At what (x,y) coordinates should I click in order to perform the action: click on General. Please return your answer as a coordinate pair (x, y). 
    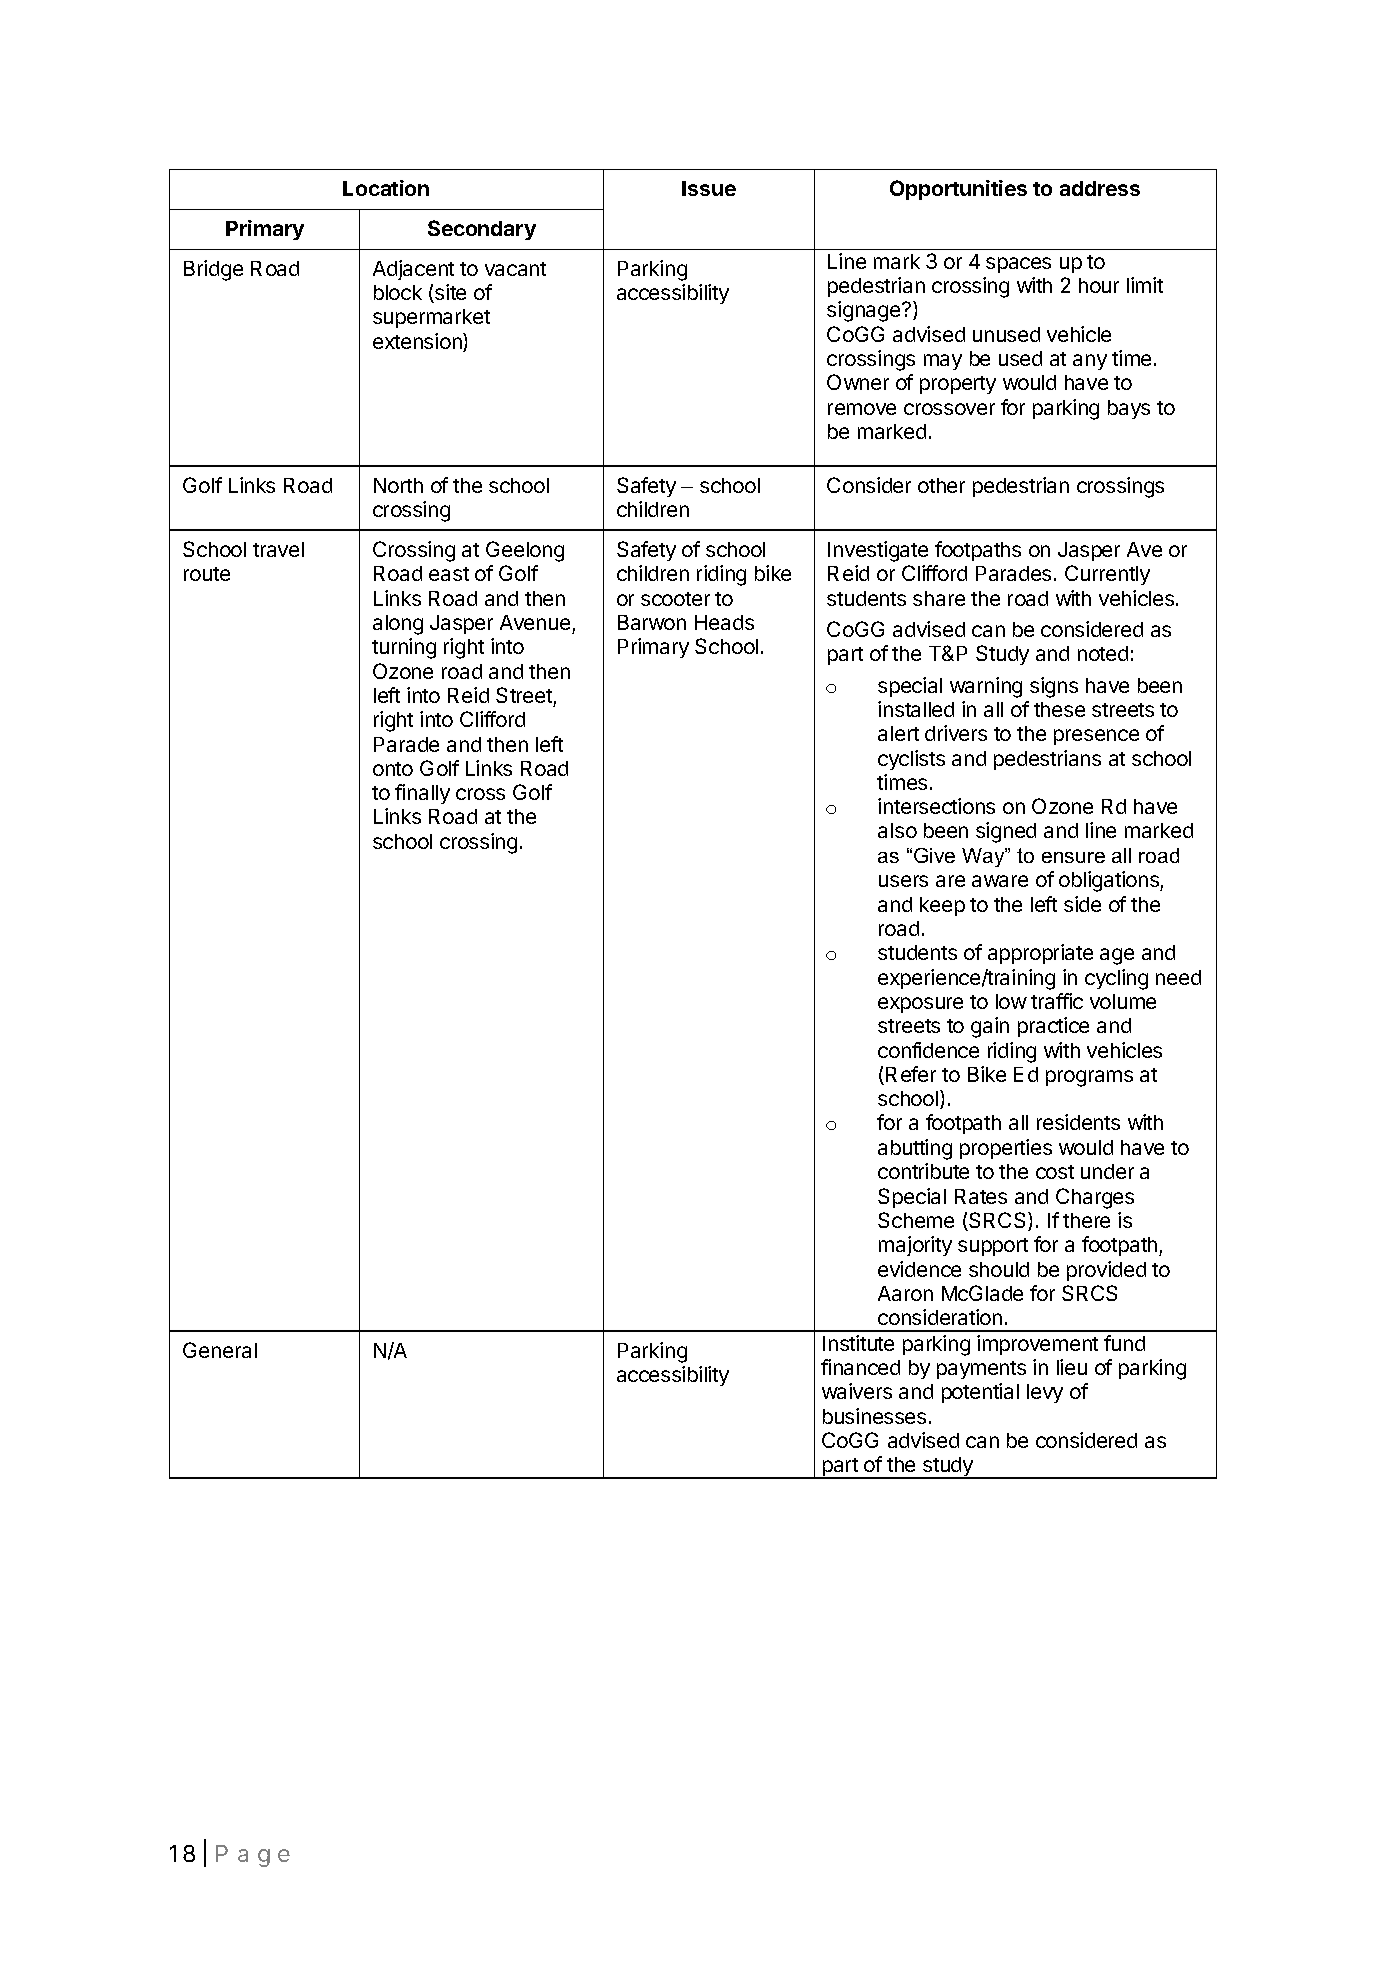
    Looking at the image, I should click on (220, 1350).
